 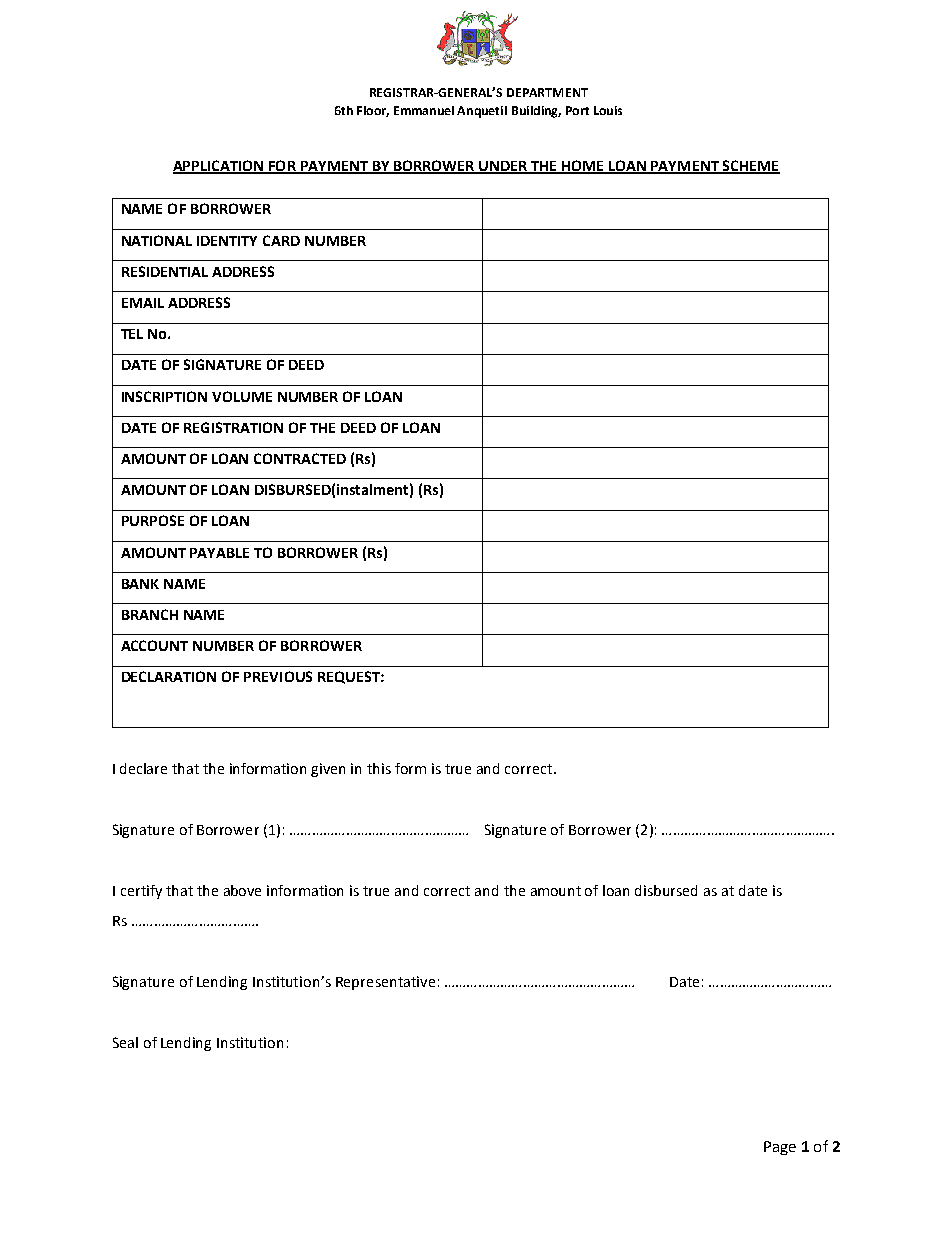 What do you see at coordinates (385, 983) in the screenshot?
I see `Representative` at bounding box center [385, 983].
